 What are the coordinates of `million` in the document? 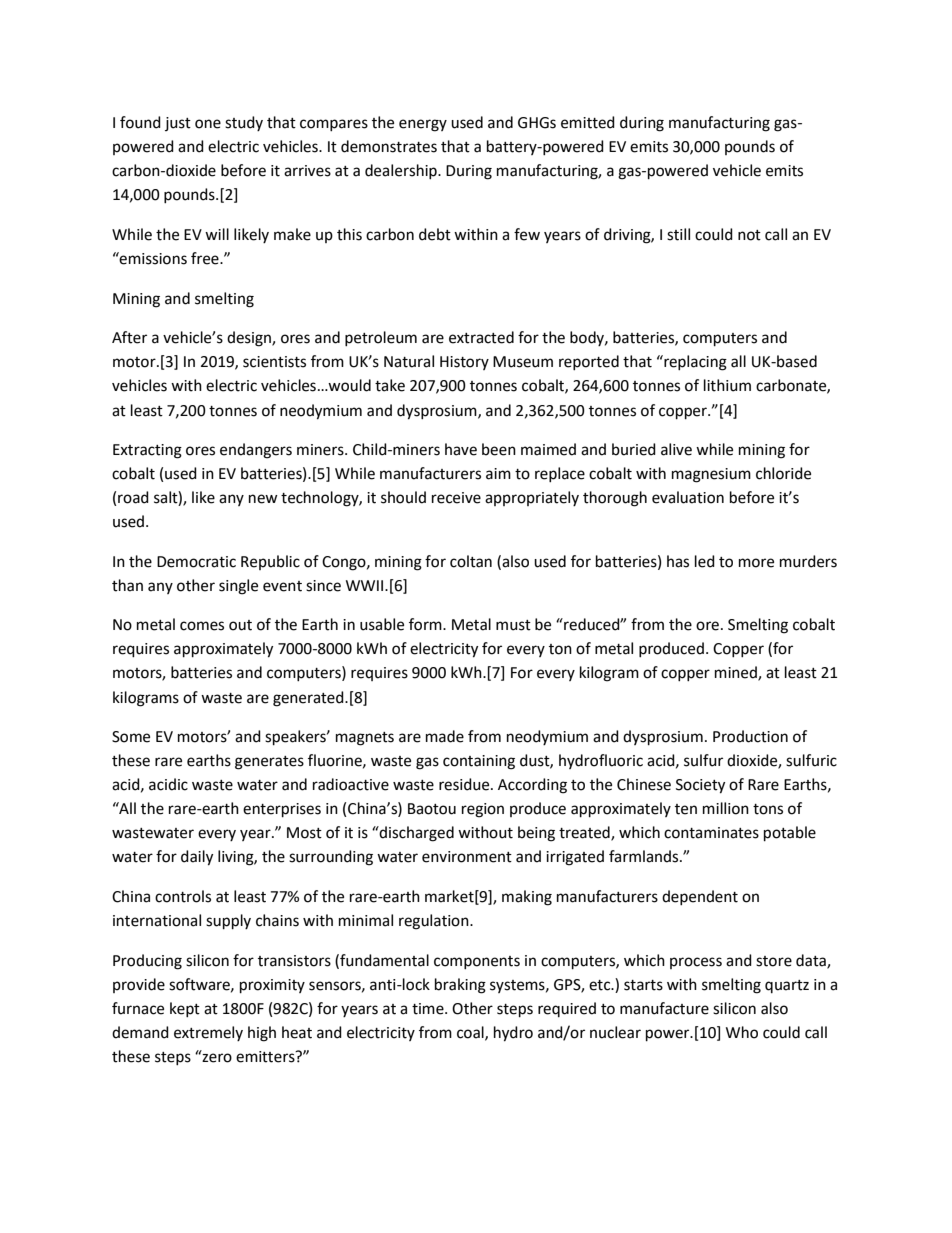 It's located at (726, 808).
